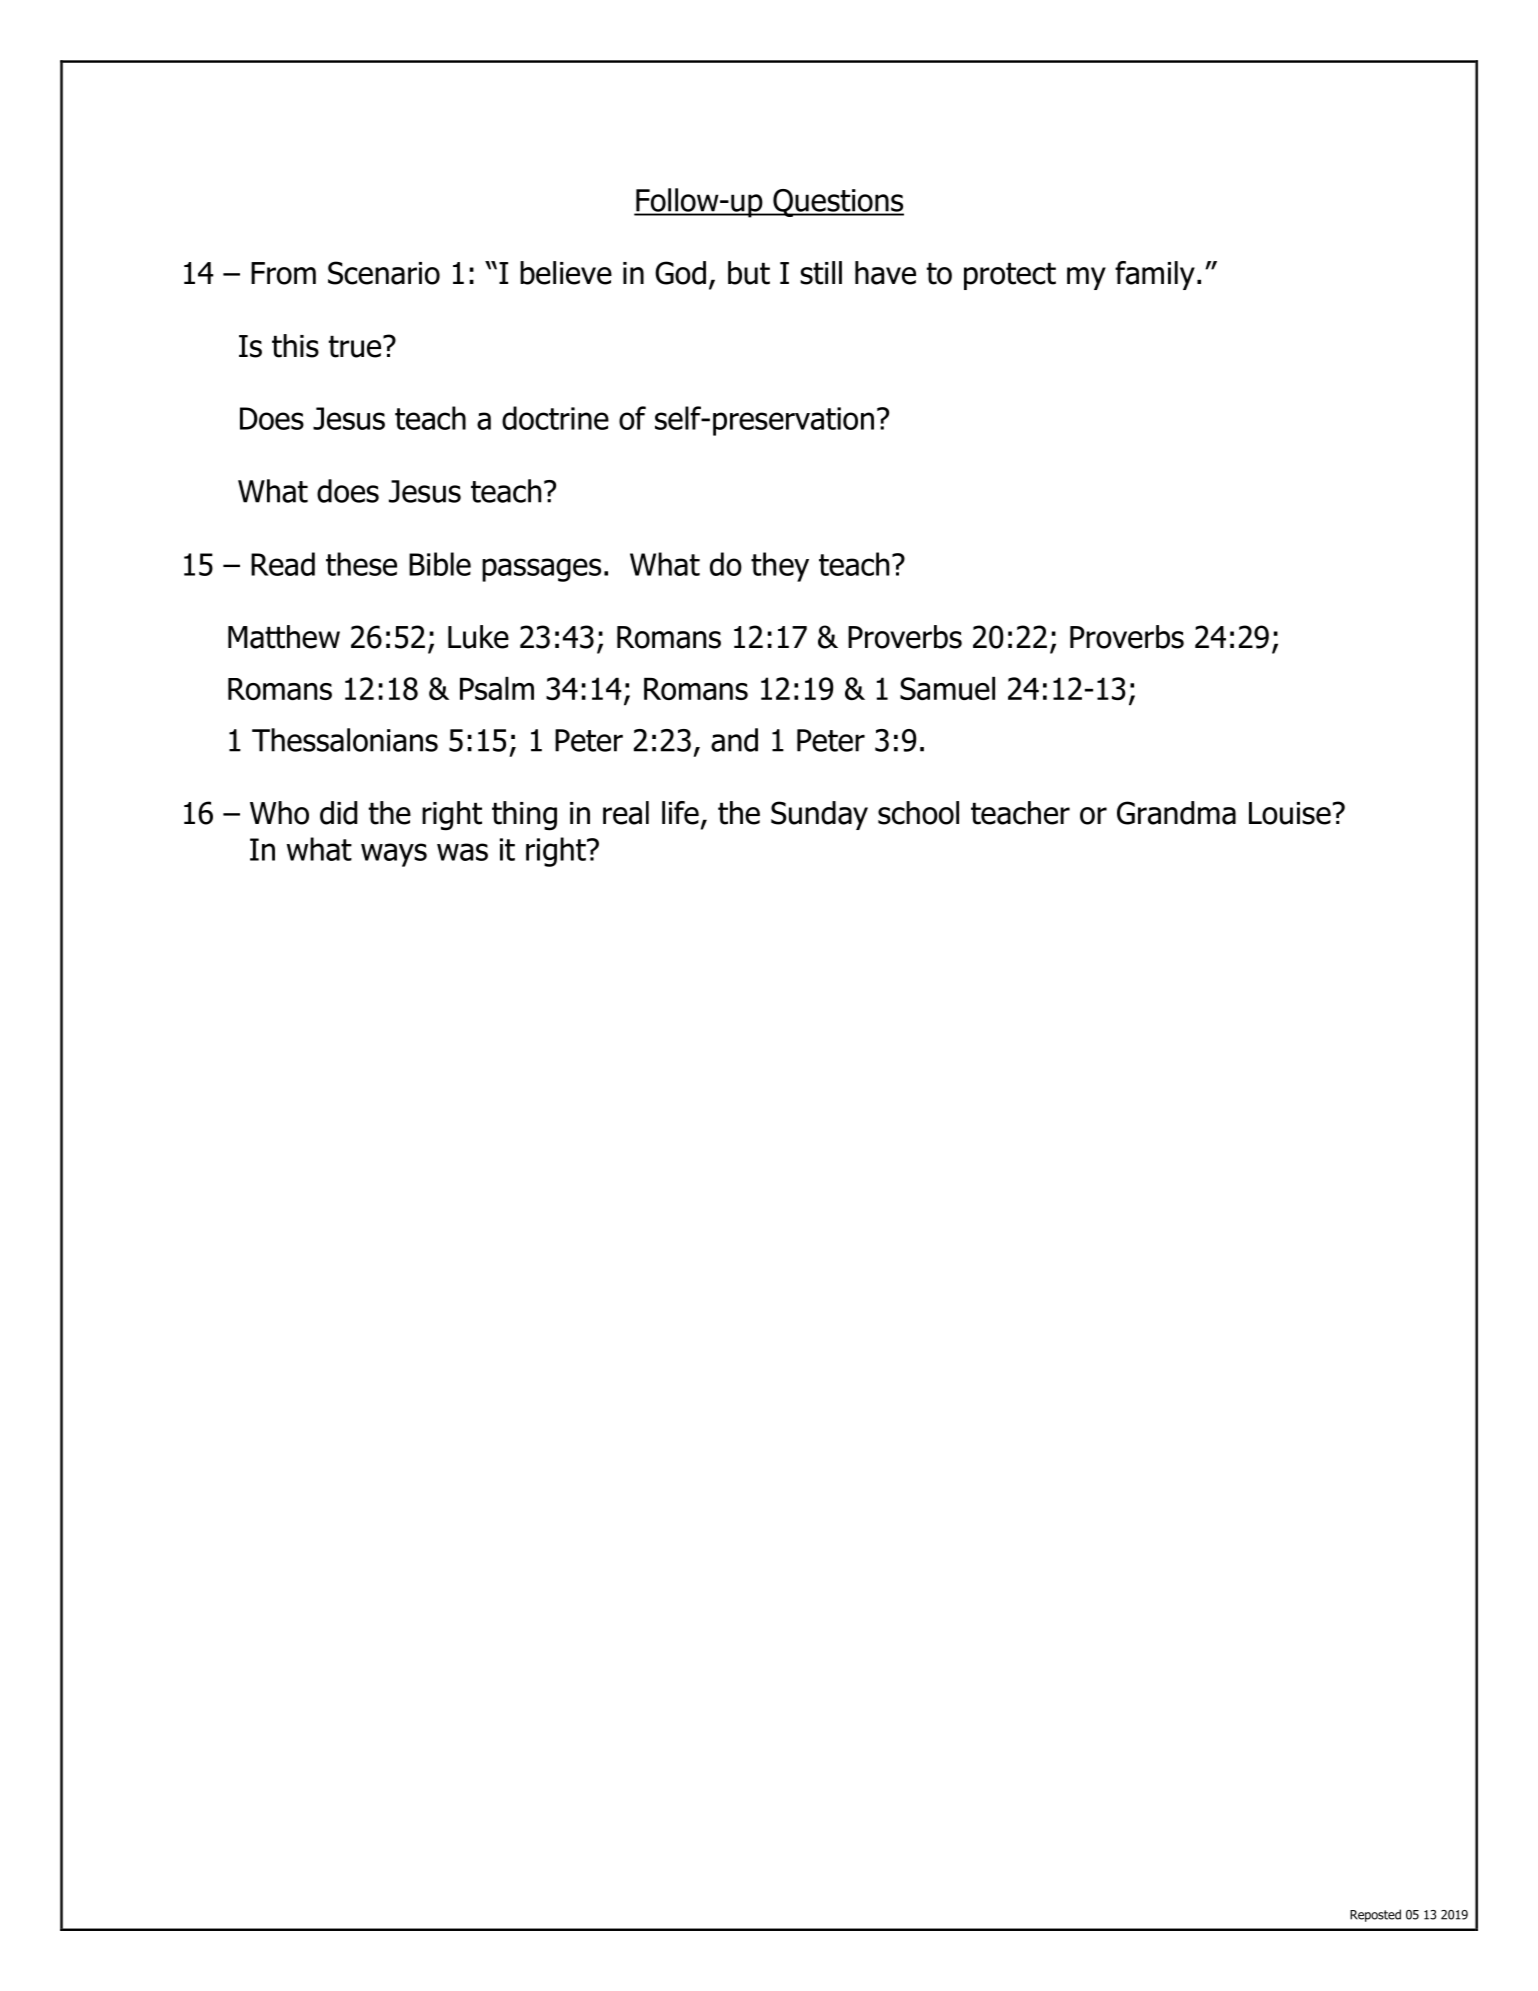 The height and width of the document is (1991, 1538). I want to click on Sunday, so click(819, 815).
